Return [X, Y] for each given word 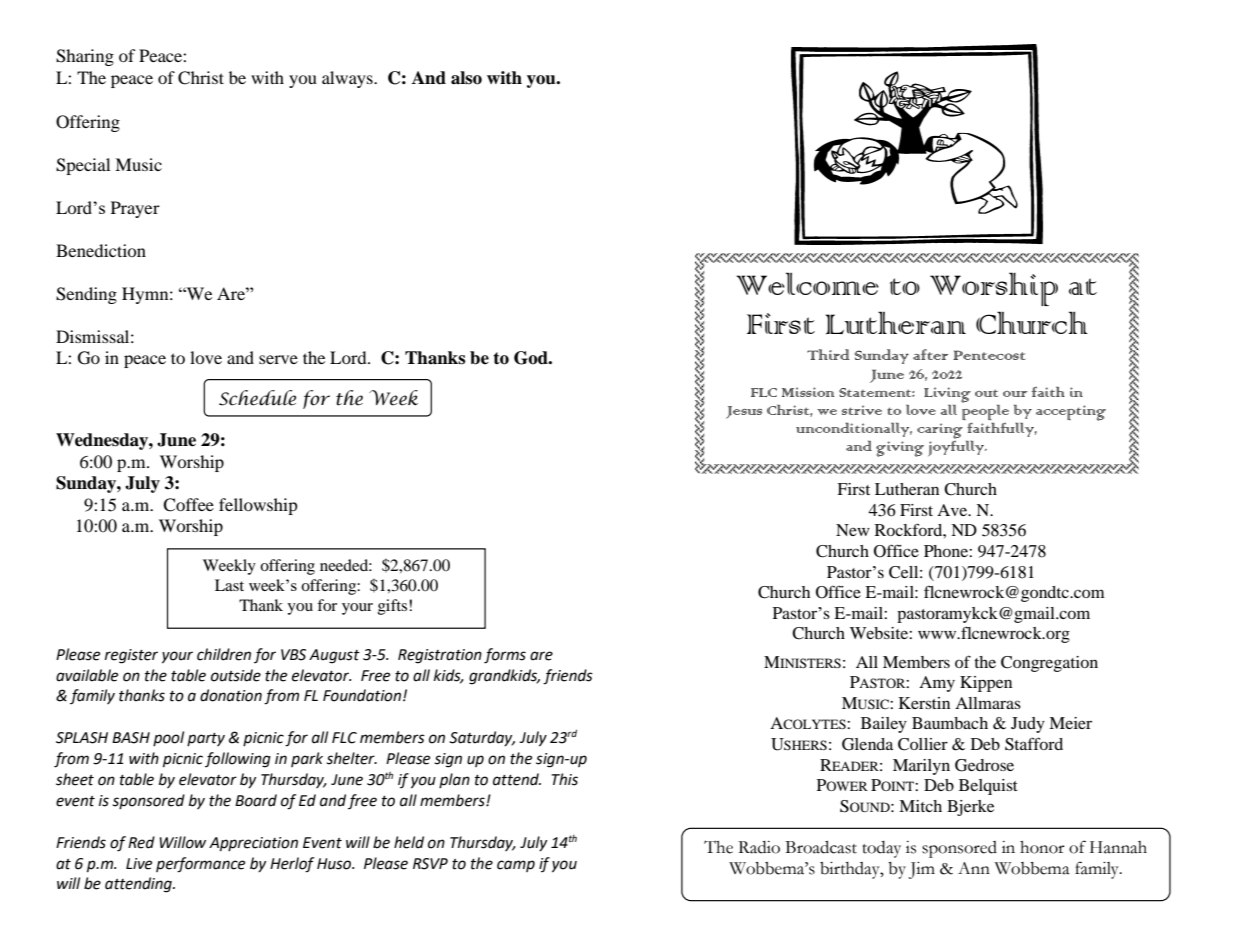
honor [1042, 847]
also [466, 78]
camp [516, 866]
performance [200, 865]
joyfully [957, 448]
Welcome [807, 283]
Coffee [188, 505]
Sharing [85, 57]
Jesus [744, 412]
